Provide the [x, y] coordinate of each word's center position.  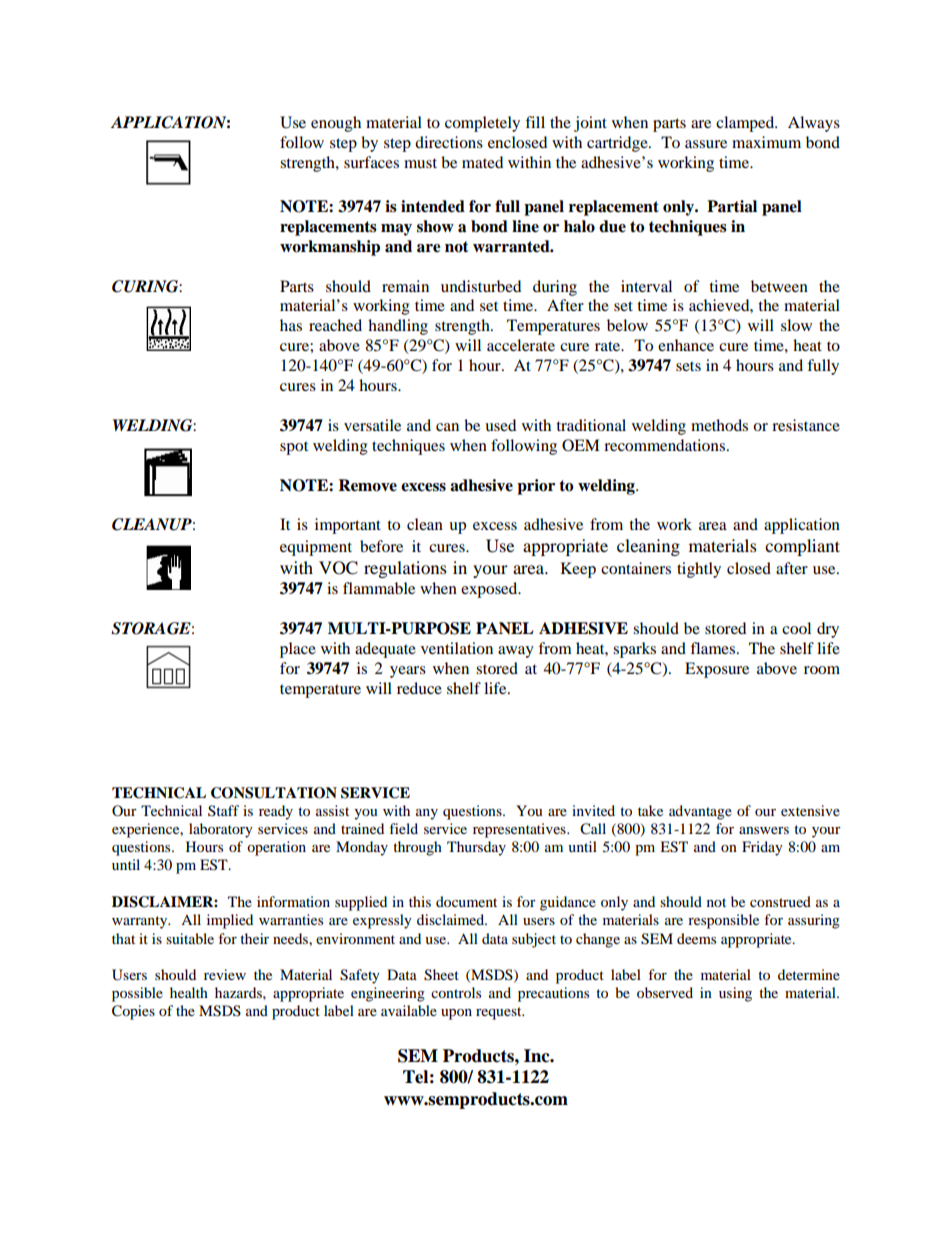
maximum [766, 142]
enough [336, 124]
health [189, 992]
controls [456, 992]
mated [482, 162]
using [735, 994]
